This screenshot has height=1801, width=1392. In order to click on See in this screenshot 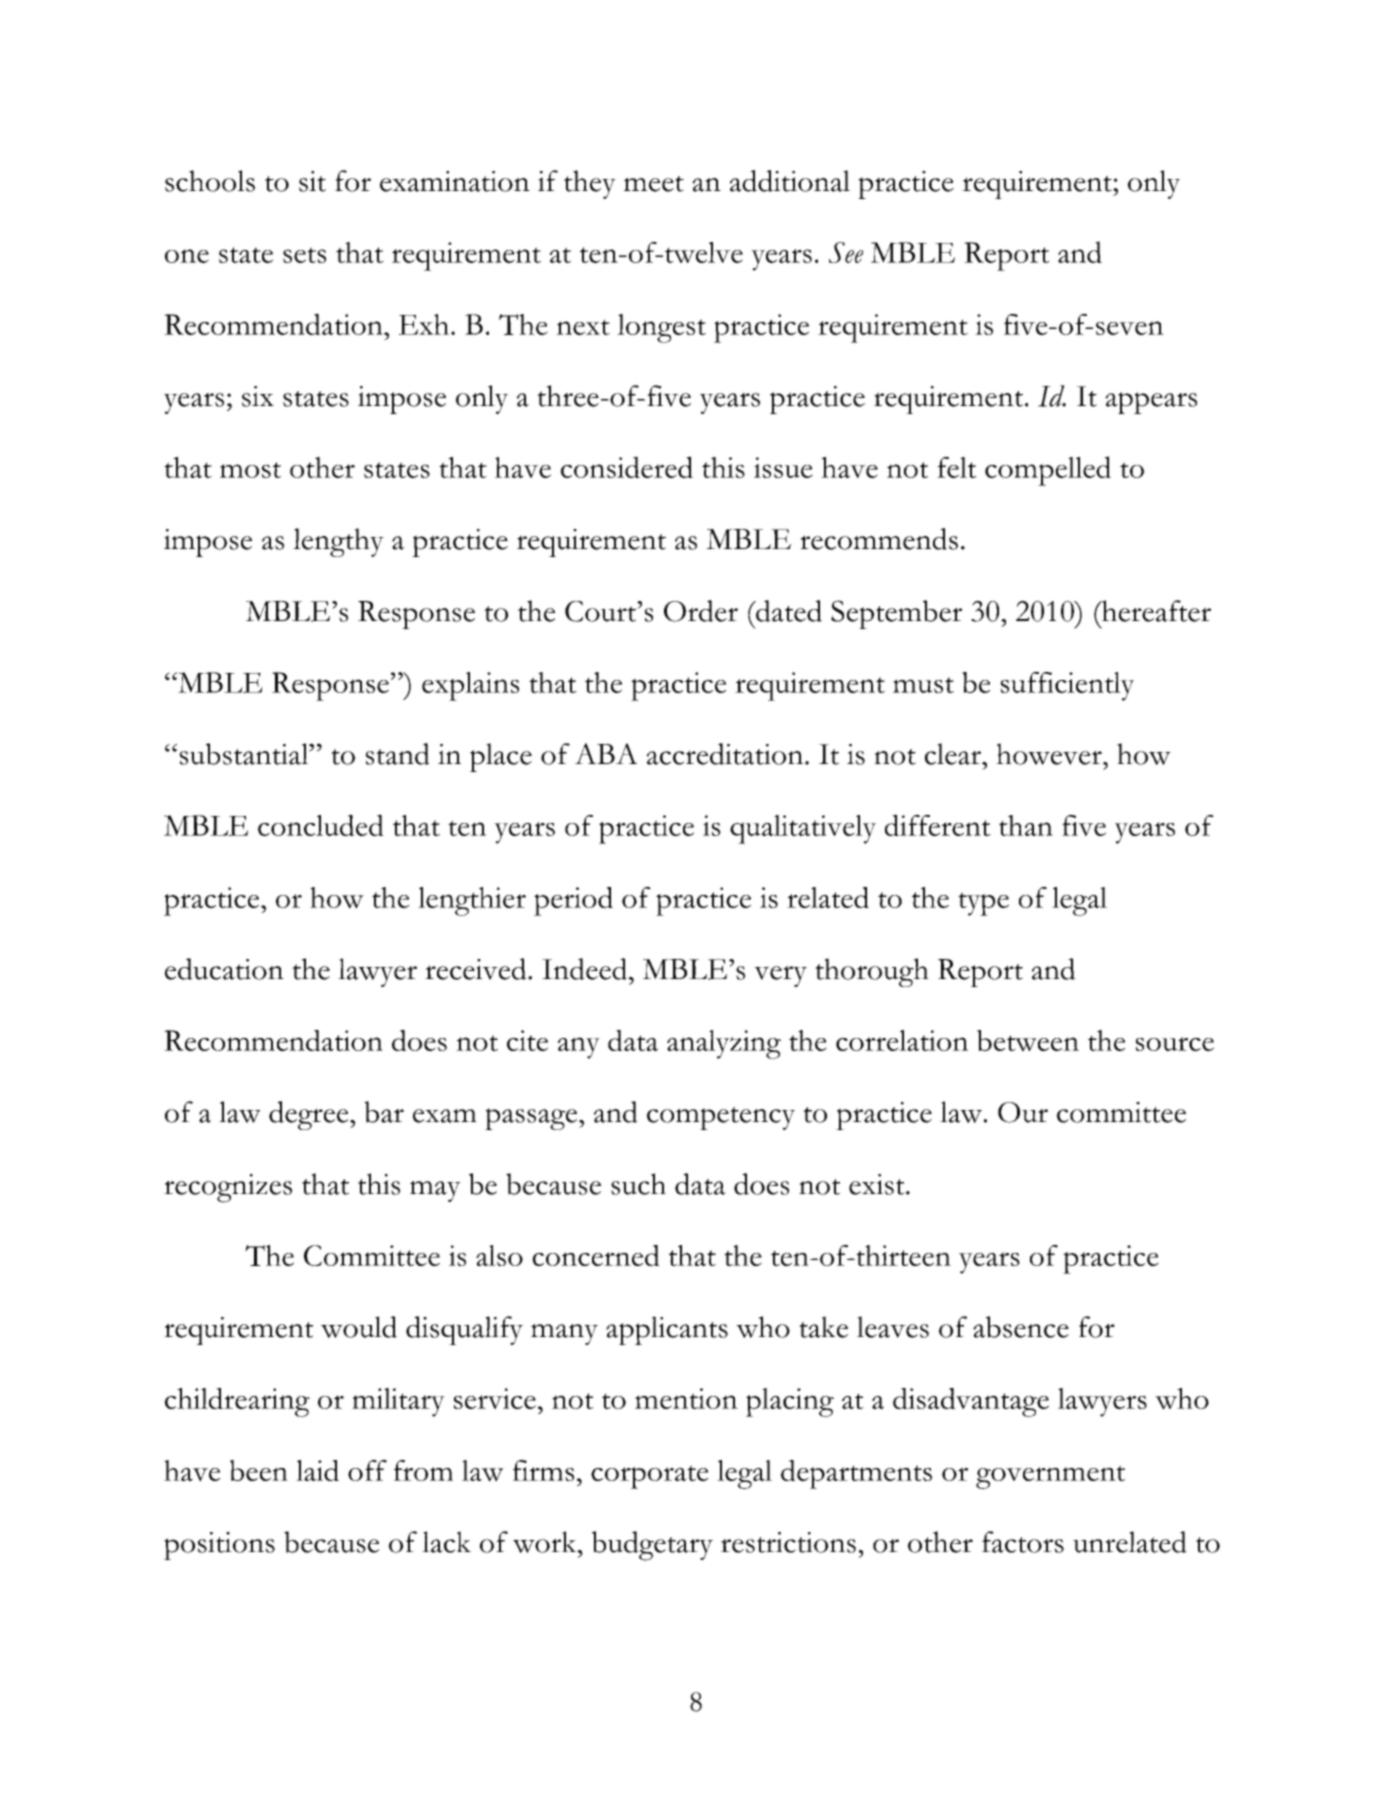, I will do `click(846, 252)`.
